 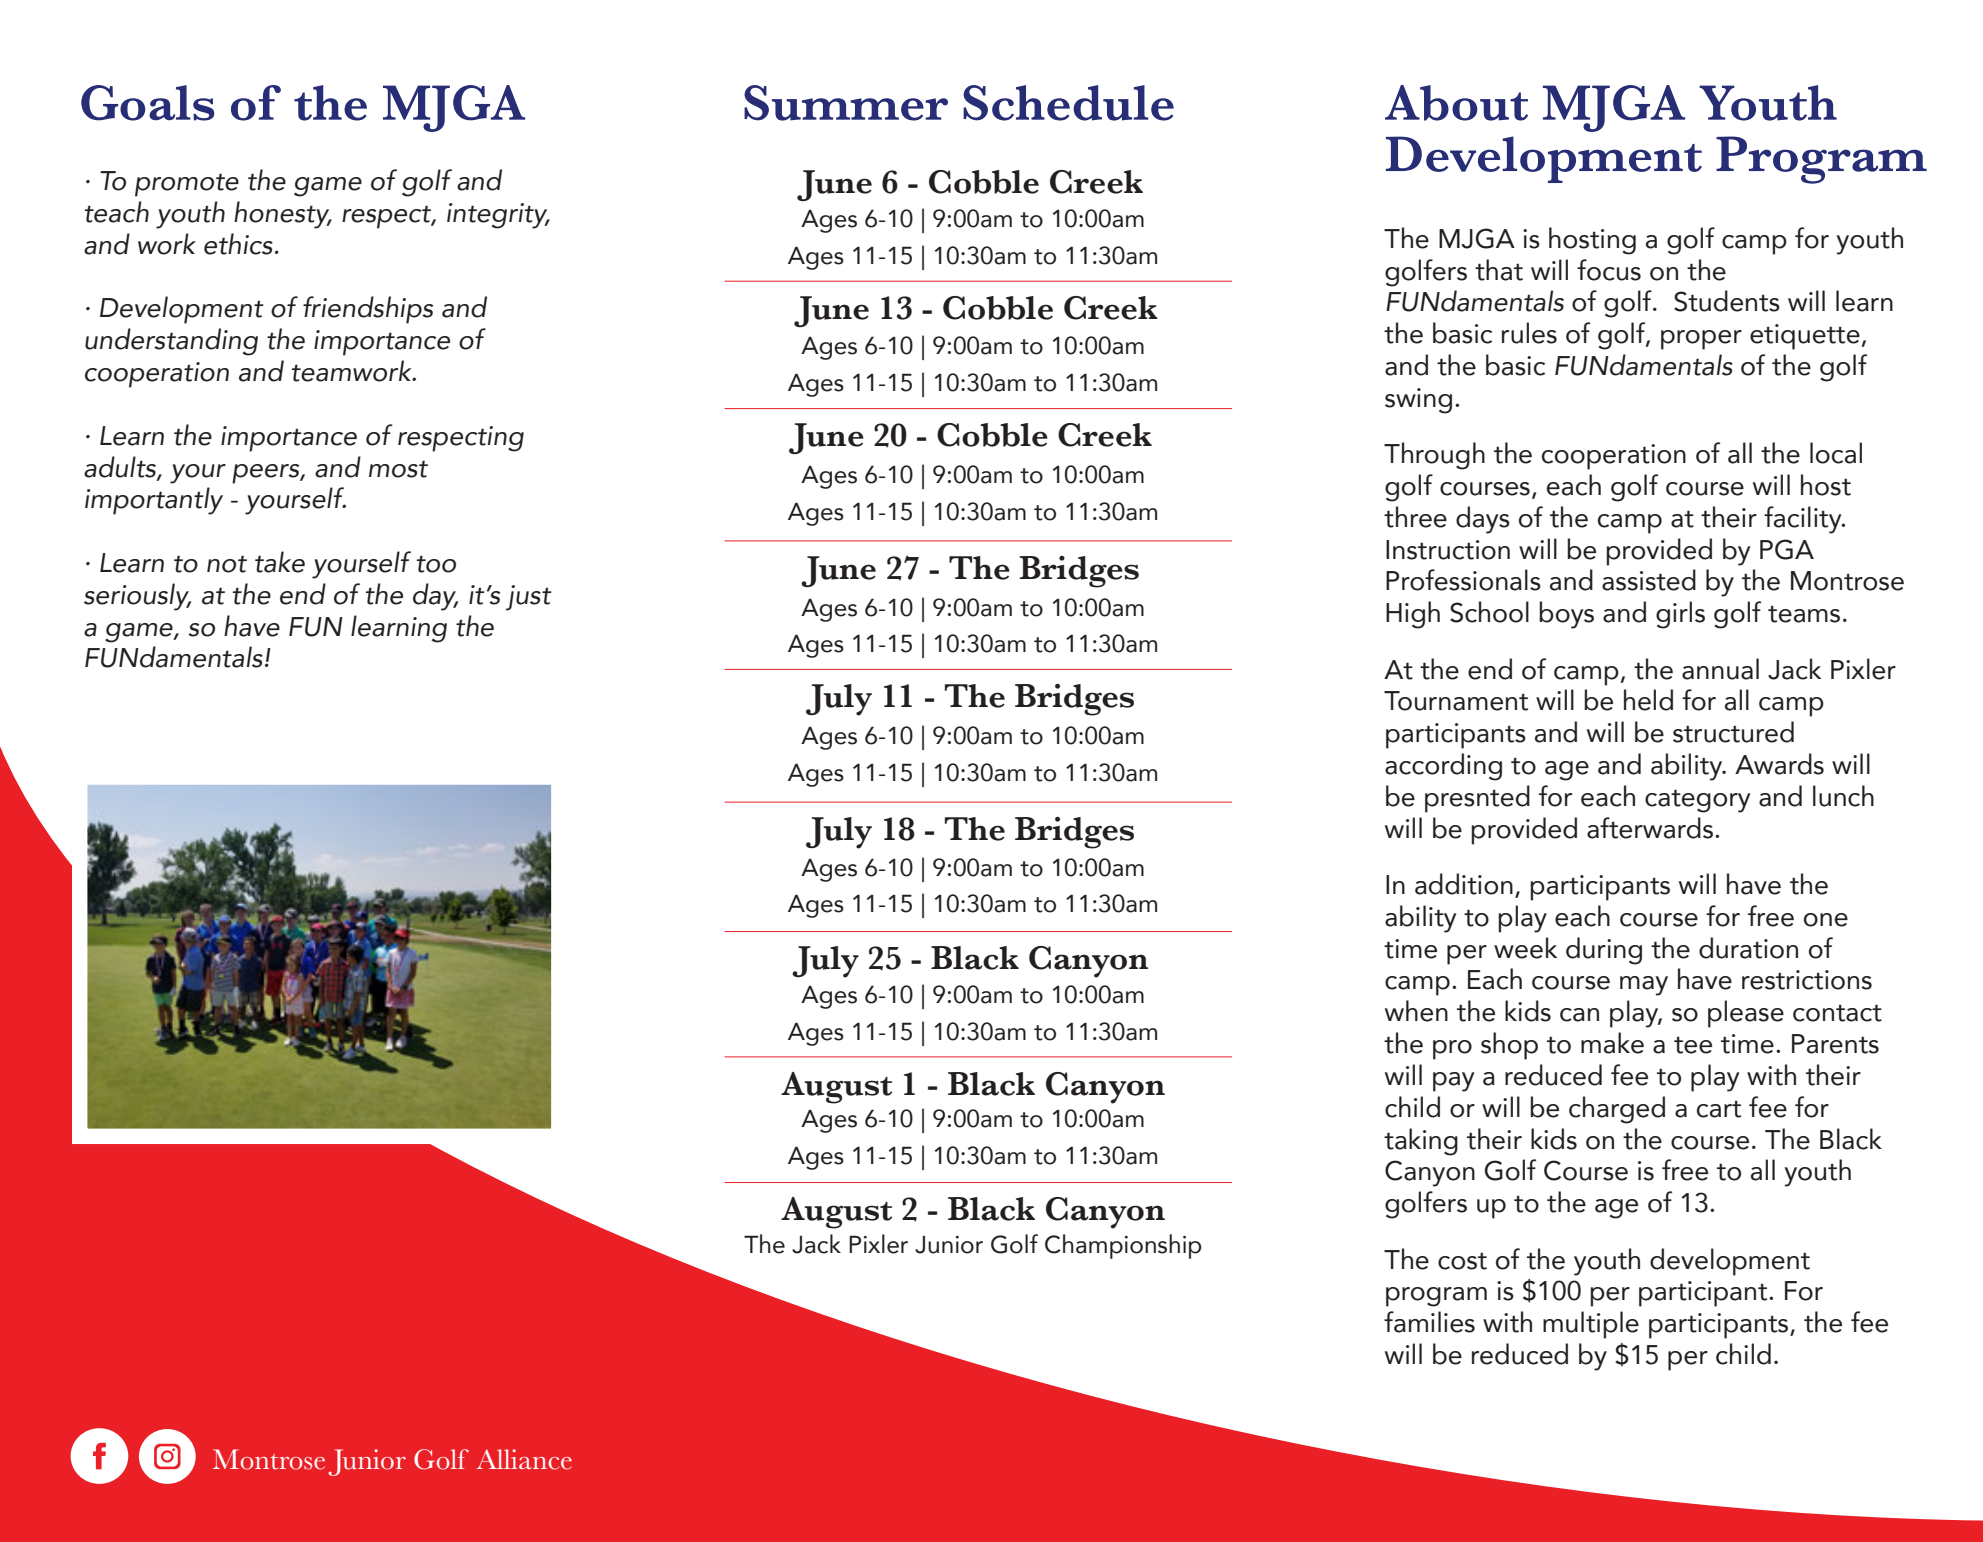 What do you see at coordinates (1697, 801) in the image?
I see `category` at bounding box center [1697, 801].
